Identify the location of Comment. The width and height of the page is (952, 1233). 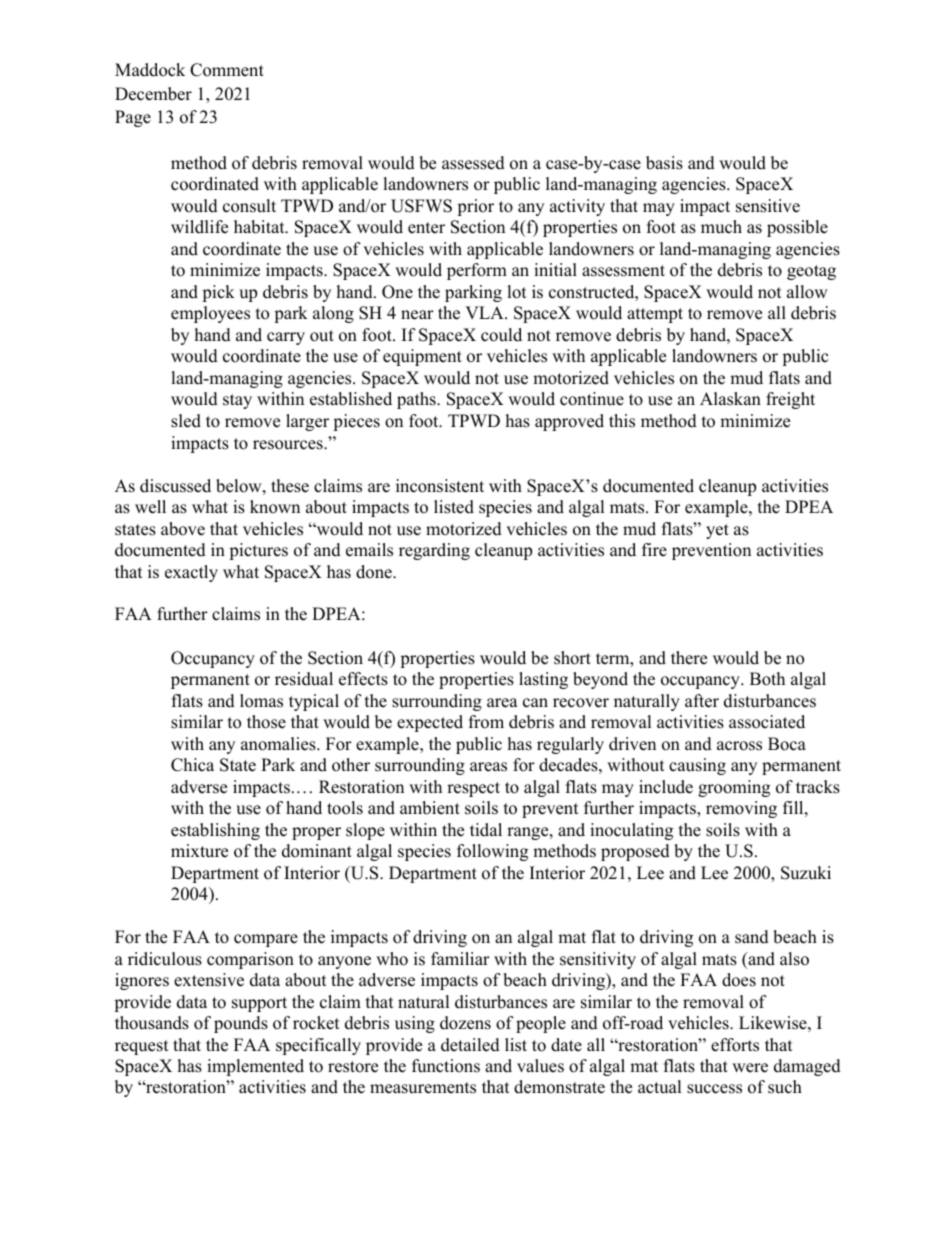
(227, 70).
